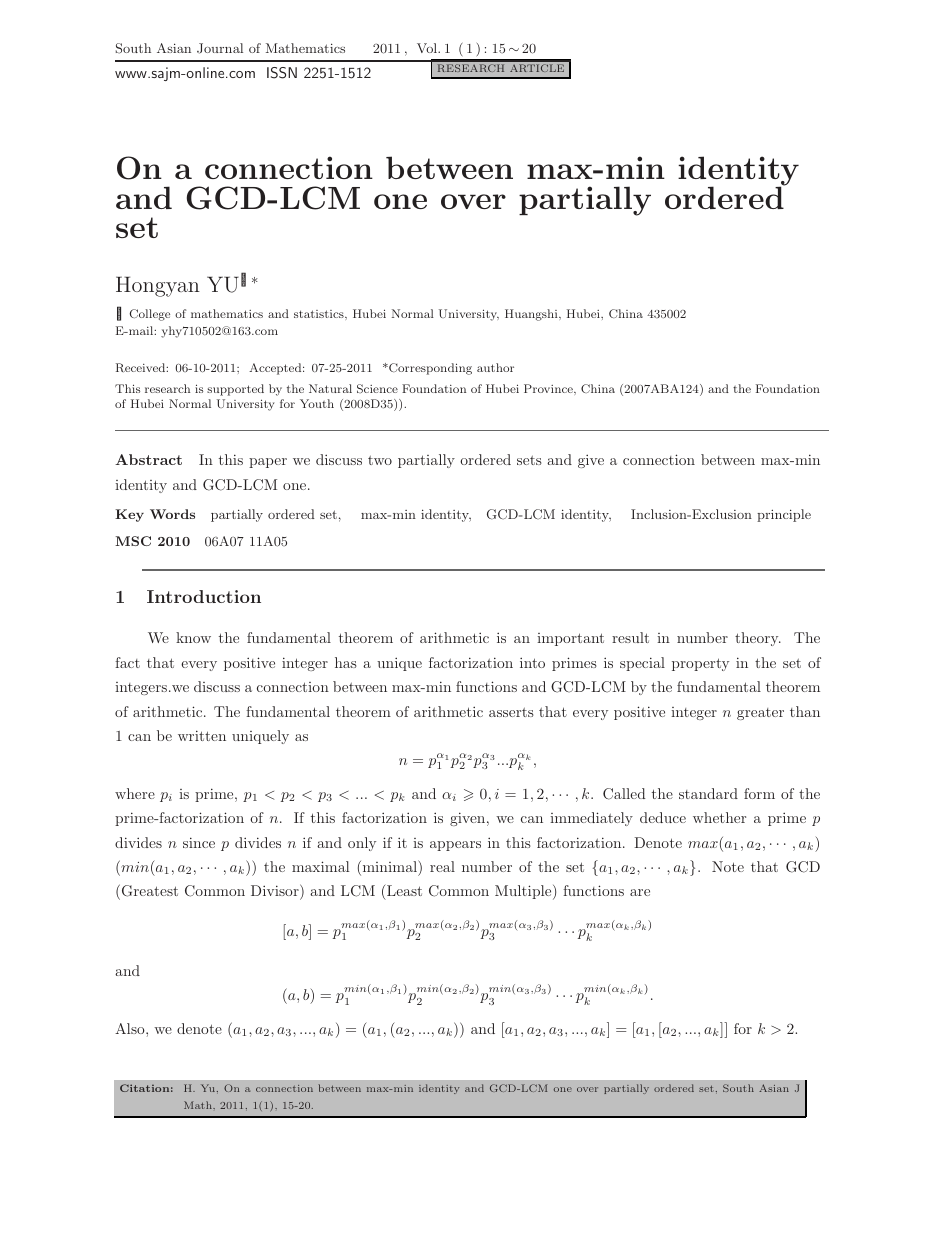 The image size is (952, 1233). I want to click on Province, so click(549, 388).
